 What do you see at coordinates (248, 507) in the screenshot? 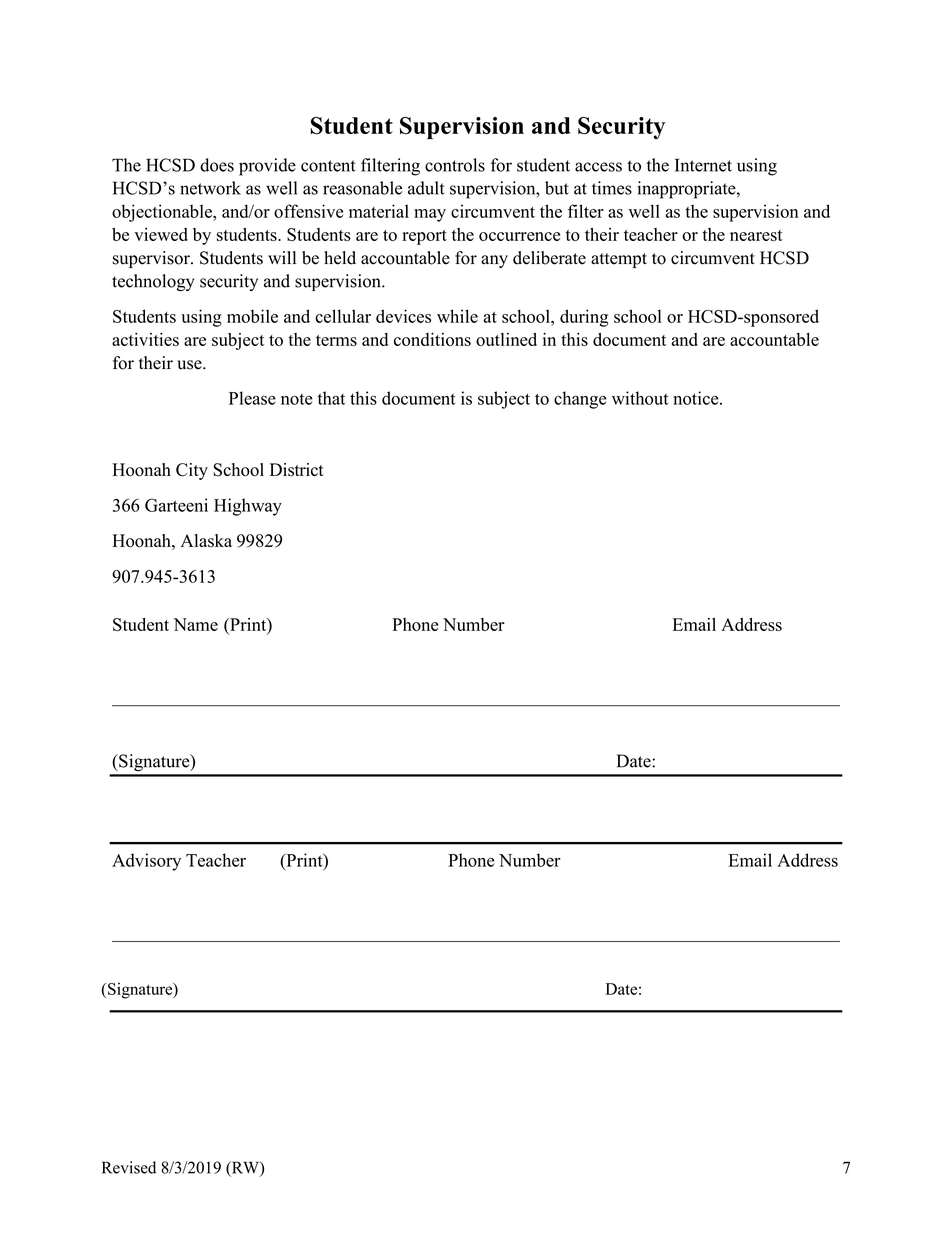
I see `Highway` at bounding box center [248, 507].
